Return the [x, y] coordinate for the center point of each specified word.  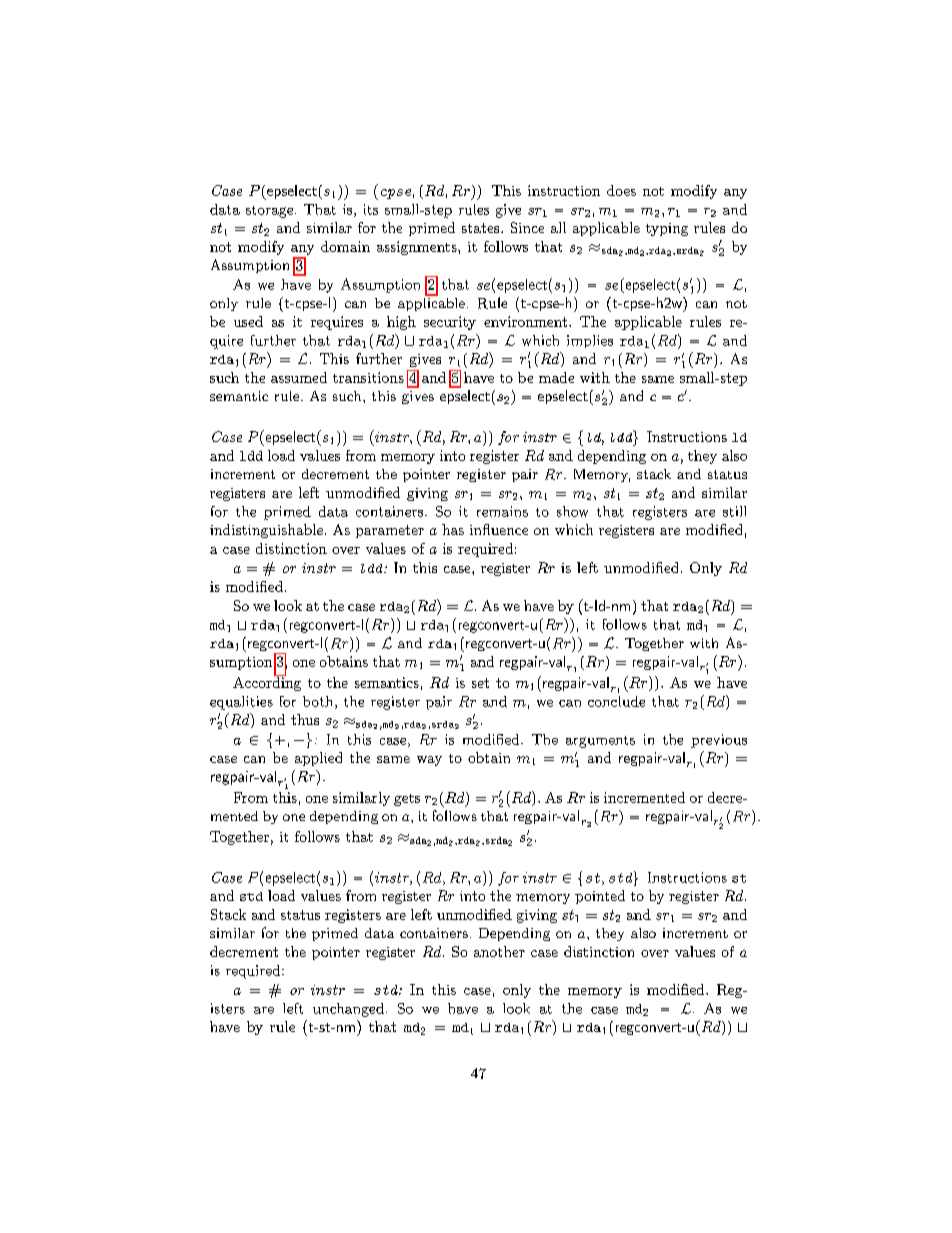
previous [719, 741]
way [429, 761]
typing [667, 229]
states [482, 228]
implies [590, 341]
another [499, 951]
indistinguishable [266, 531]
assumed [299, 377]
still [734, 511]
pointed [600, 897]
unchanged [348, 1010]
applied [318, 759]
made [556, 377]
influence [499, 529]
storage [269, 212]
